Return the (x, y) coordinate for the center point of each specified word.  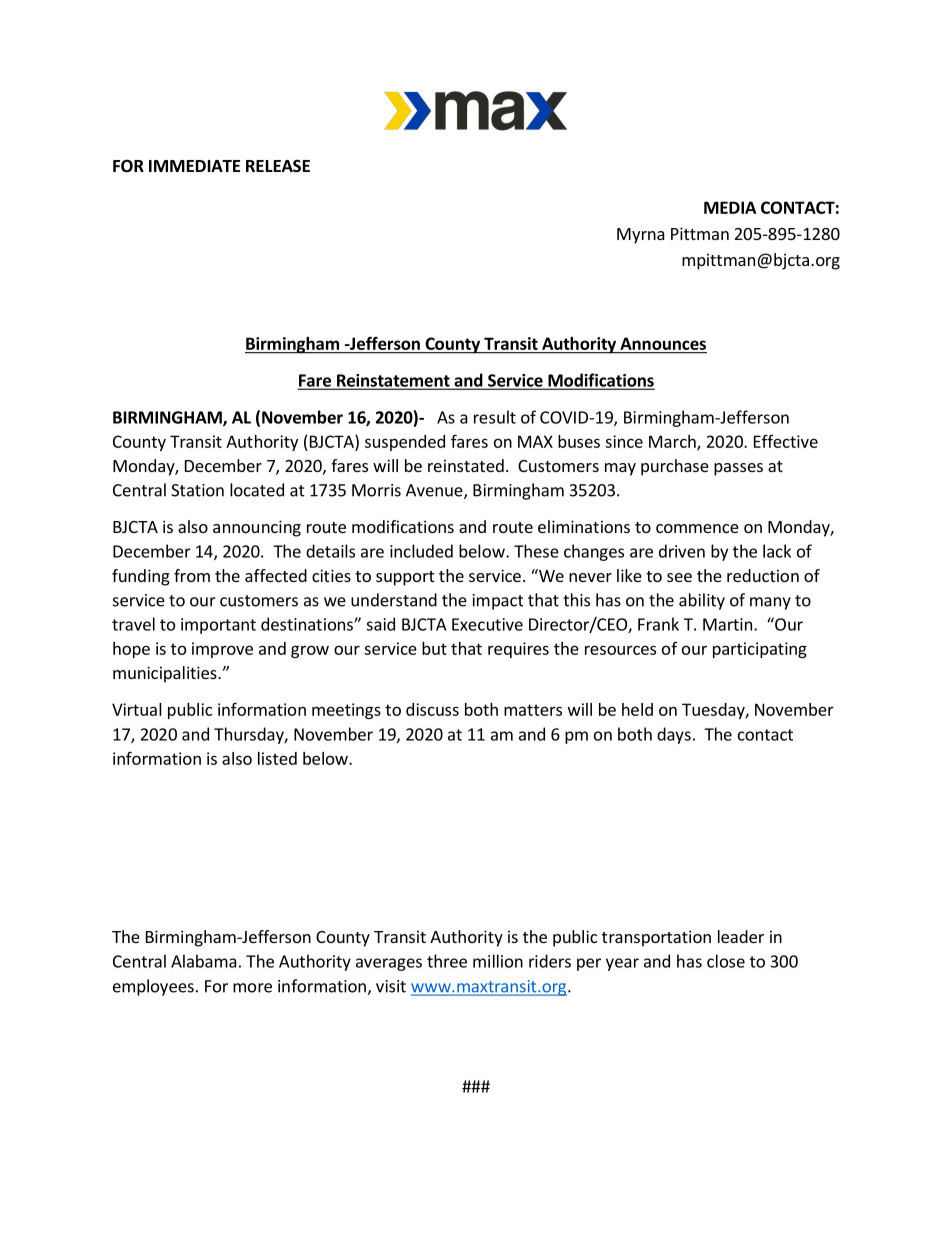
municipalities (166, 674)
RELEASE (278, 166)
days (674, 735)
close (726, 961)
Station (197, 490)
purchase (675, 467)
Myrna (641, 236)
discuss (432, 709)
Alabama (204, 961)
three (447, 961)
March (673, 442)
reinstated (466, 465)
